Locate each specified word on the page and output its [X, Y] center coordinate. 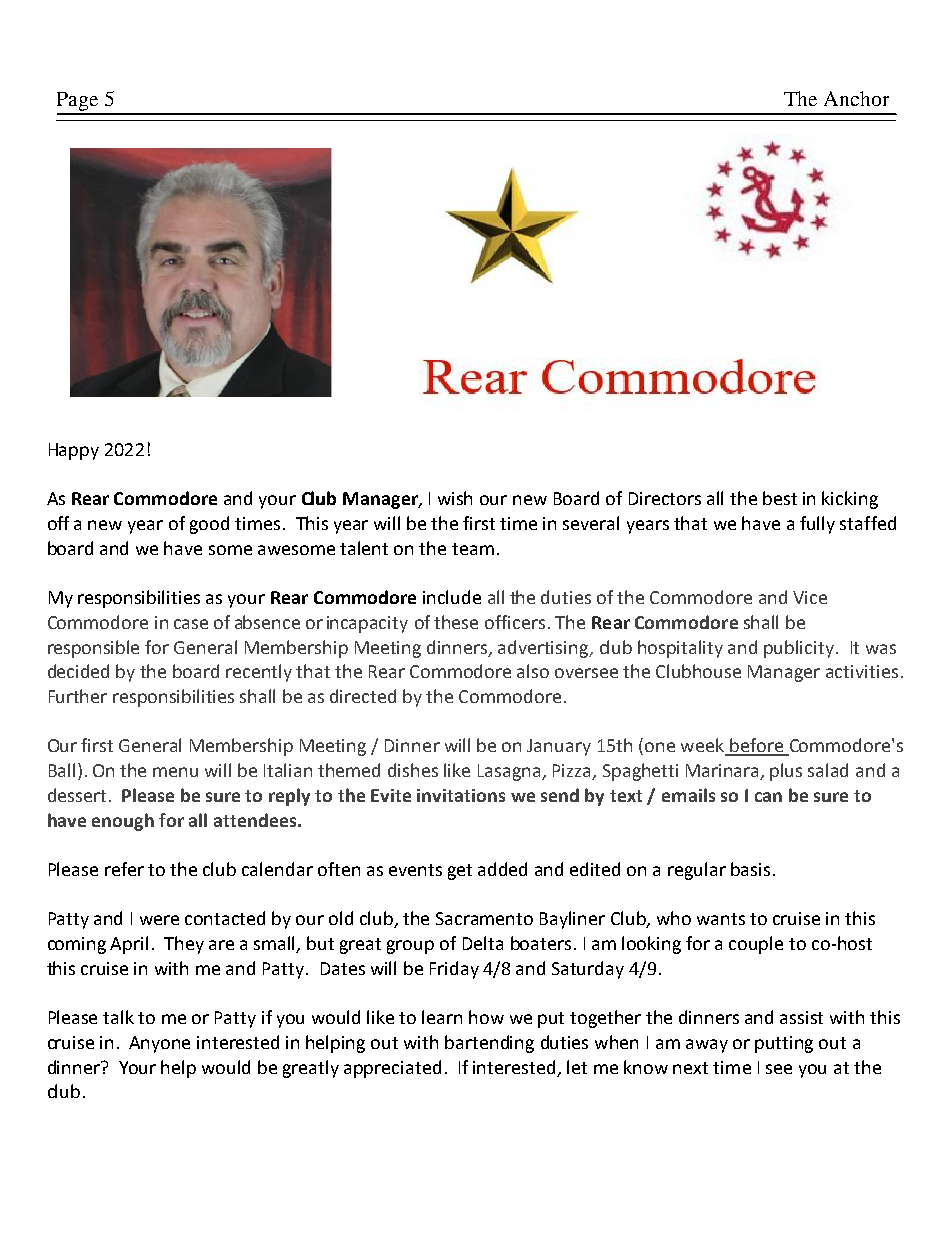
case [191, 624]
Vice [810, 597]
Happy [74, 451]
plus [786, 772]
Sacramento [484, 918]
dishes [413, 770]
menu [175, 772]
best [780, 498]
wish [455, 498]
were [159, 920]
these [456, 622]
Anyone [159, 1044]
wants [721, 919]
